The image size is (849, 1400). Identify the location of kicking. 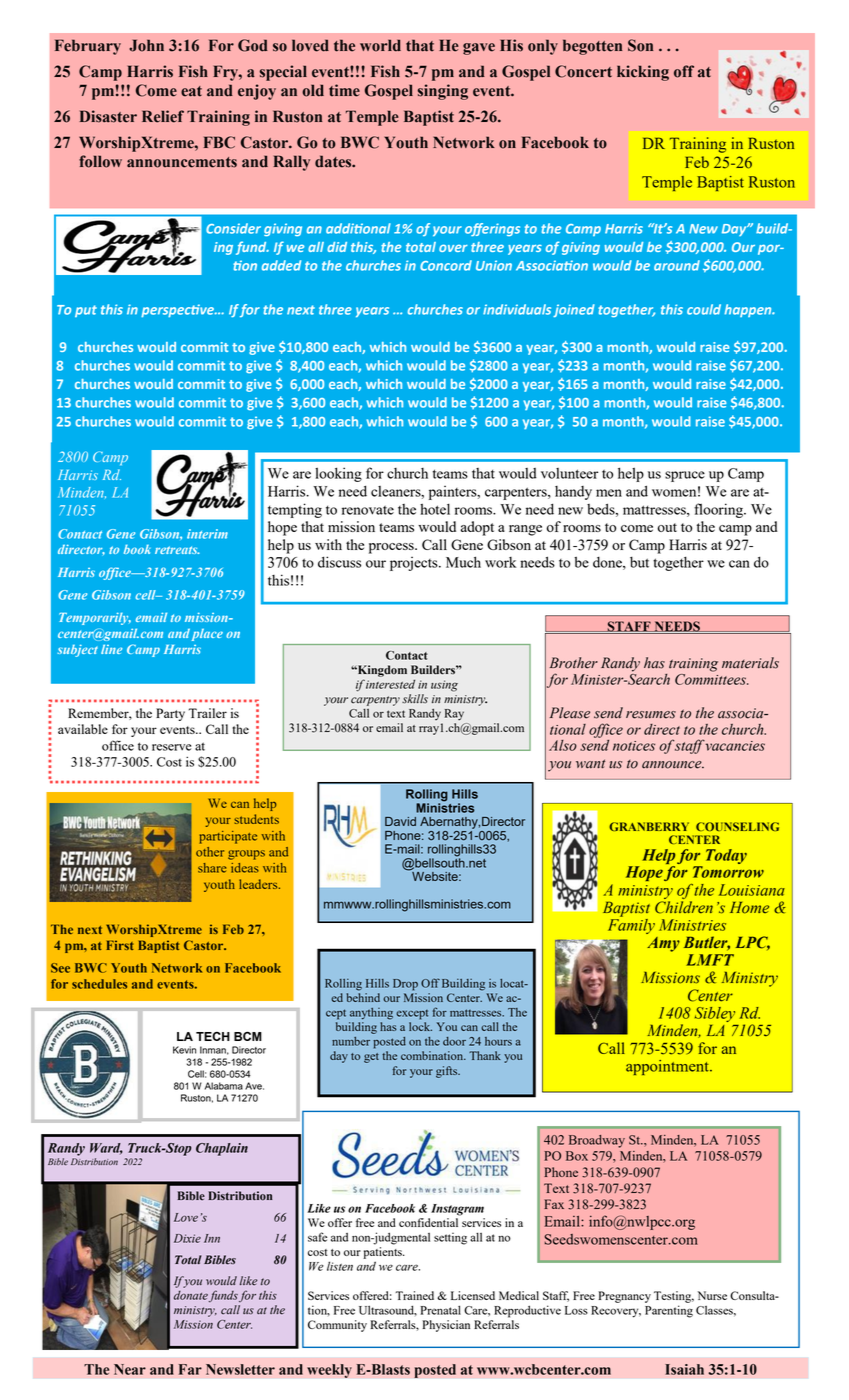
(643, 73).
